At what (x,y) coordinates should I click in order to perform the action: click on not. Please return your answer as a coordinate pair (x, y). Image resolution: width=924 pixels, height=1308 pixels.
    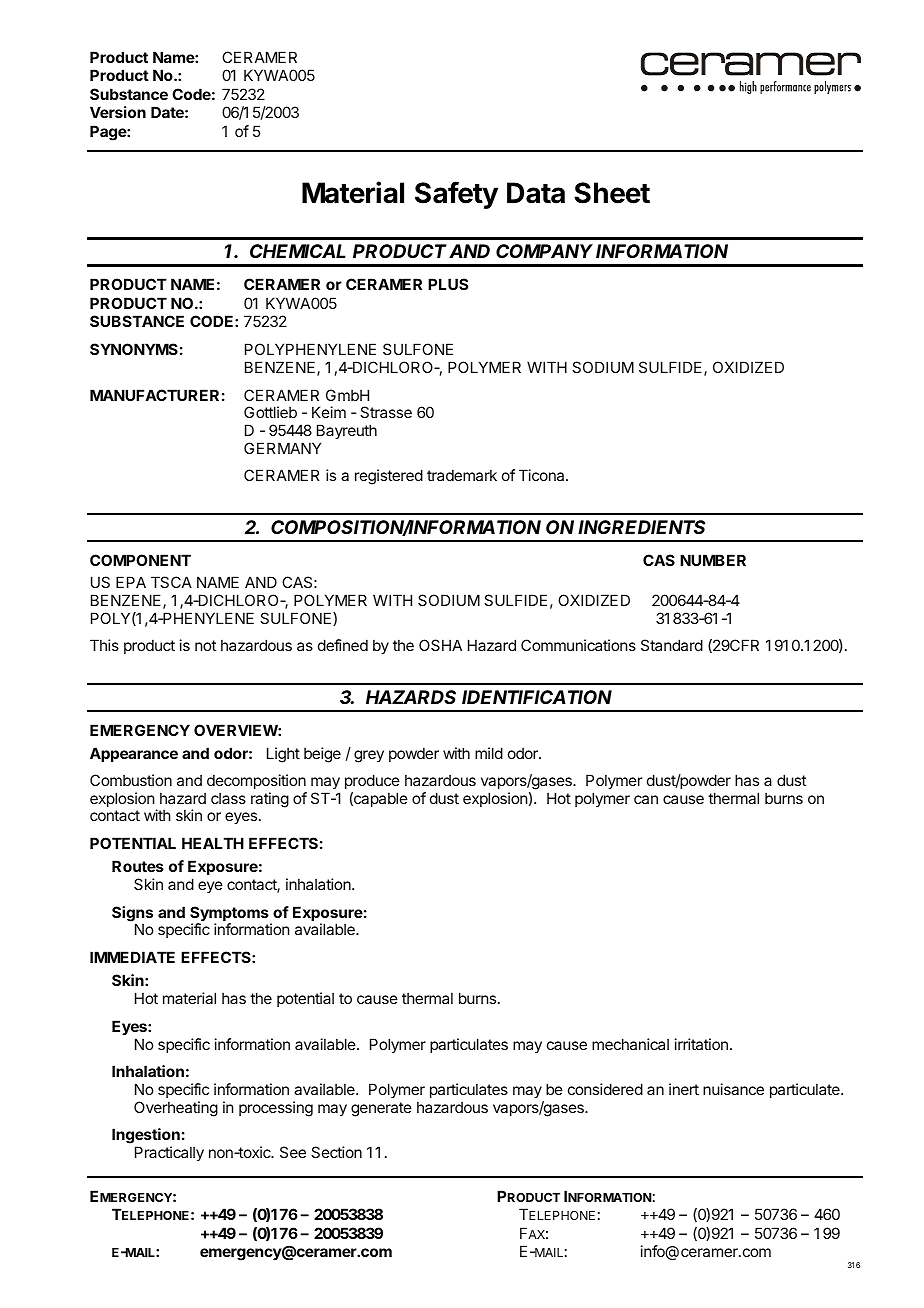
    Looking at the image, I should click on (205, 645).
